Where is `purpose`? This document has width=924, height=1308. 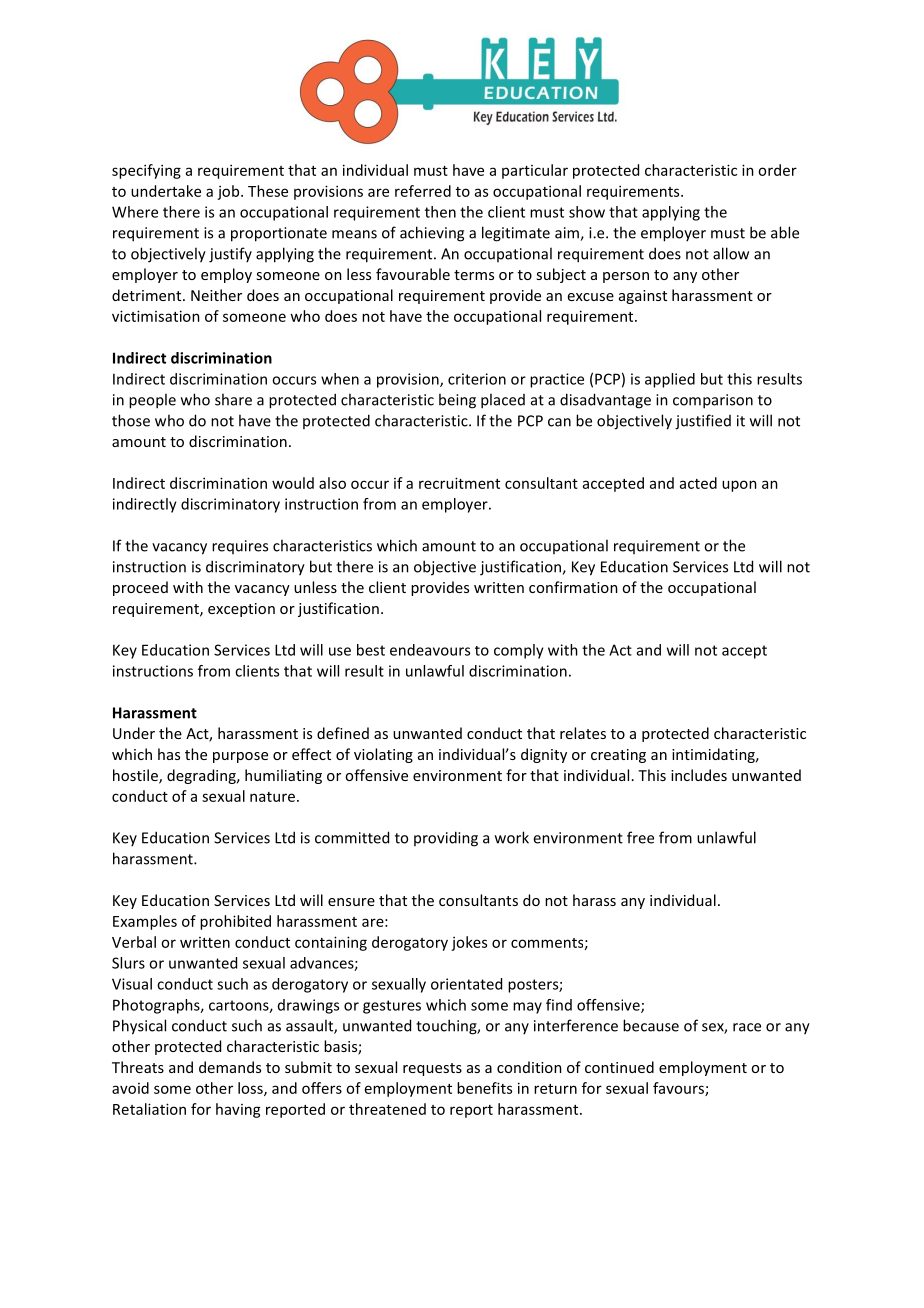
purpose is located at coordinates (240, 757).
